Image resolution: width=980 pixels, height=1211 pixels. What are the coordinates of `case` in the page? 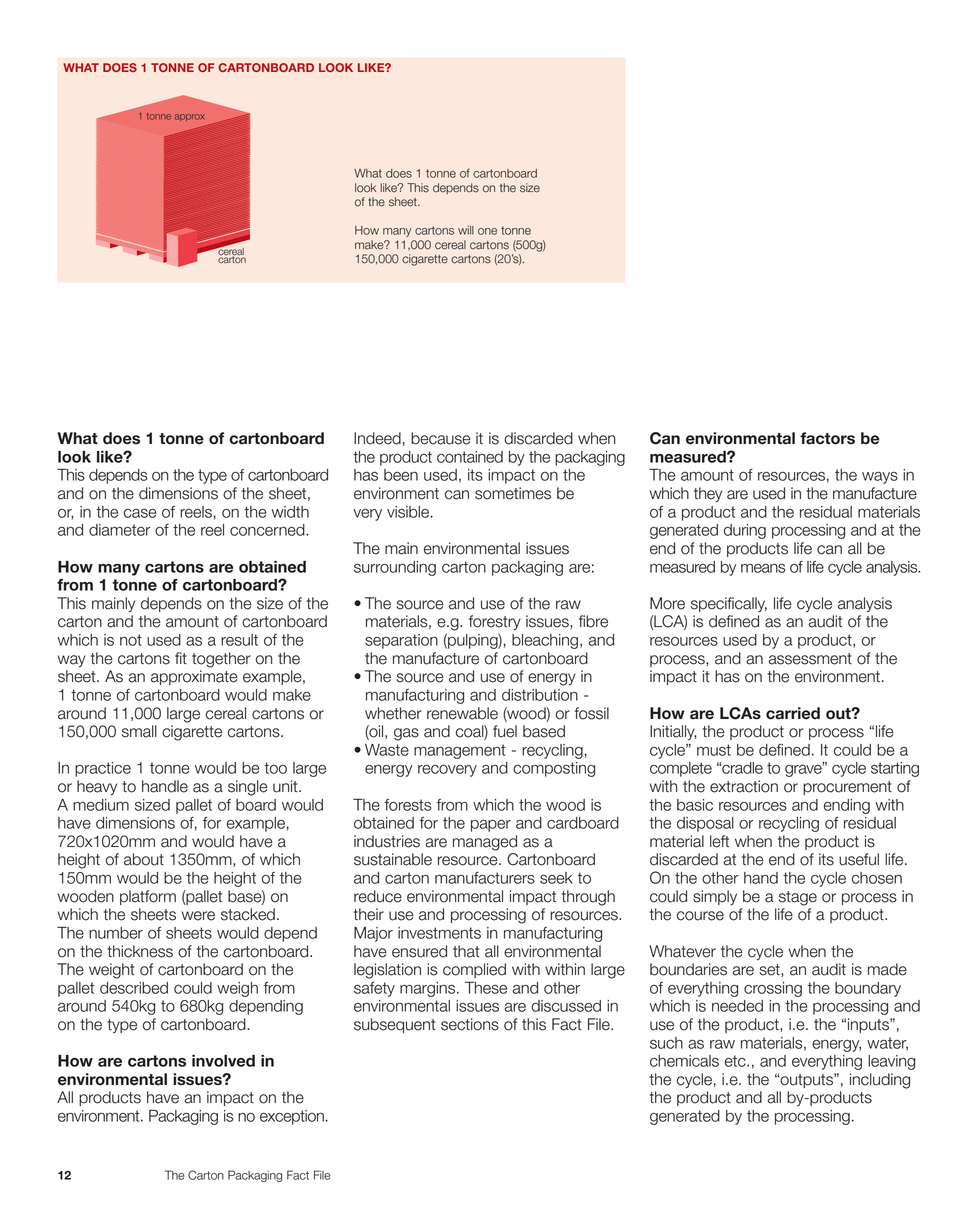 It's located at (140, 513).
